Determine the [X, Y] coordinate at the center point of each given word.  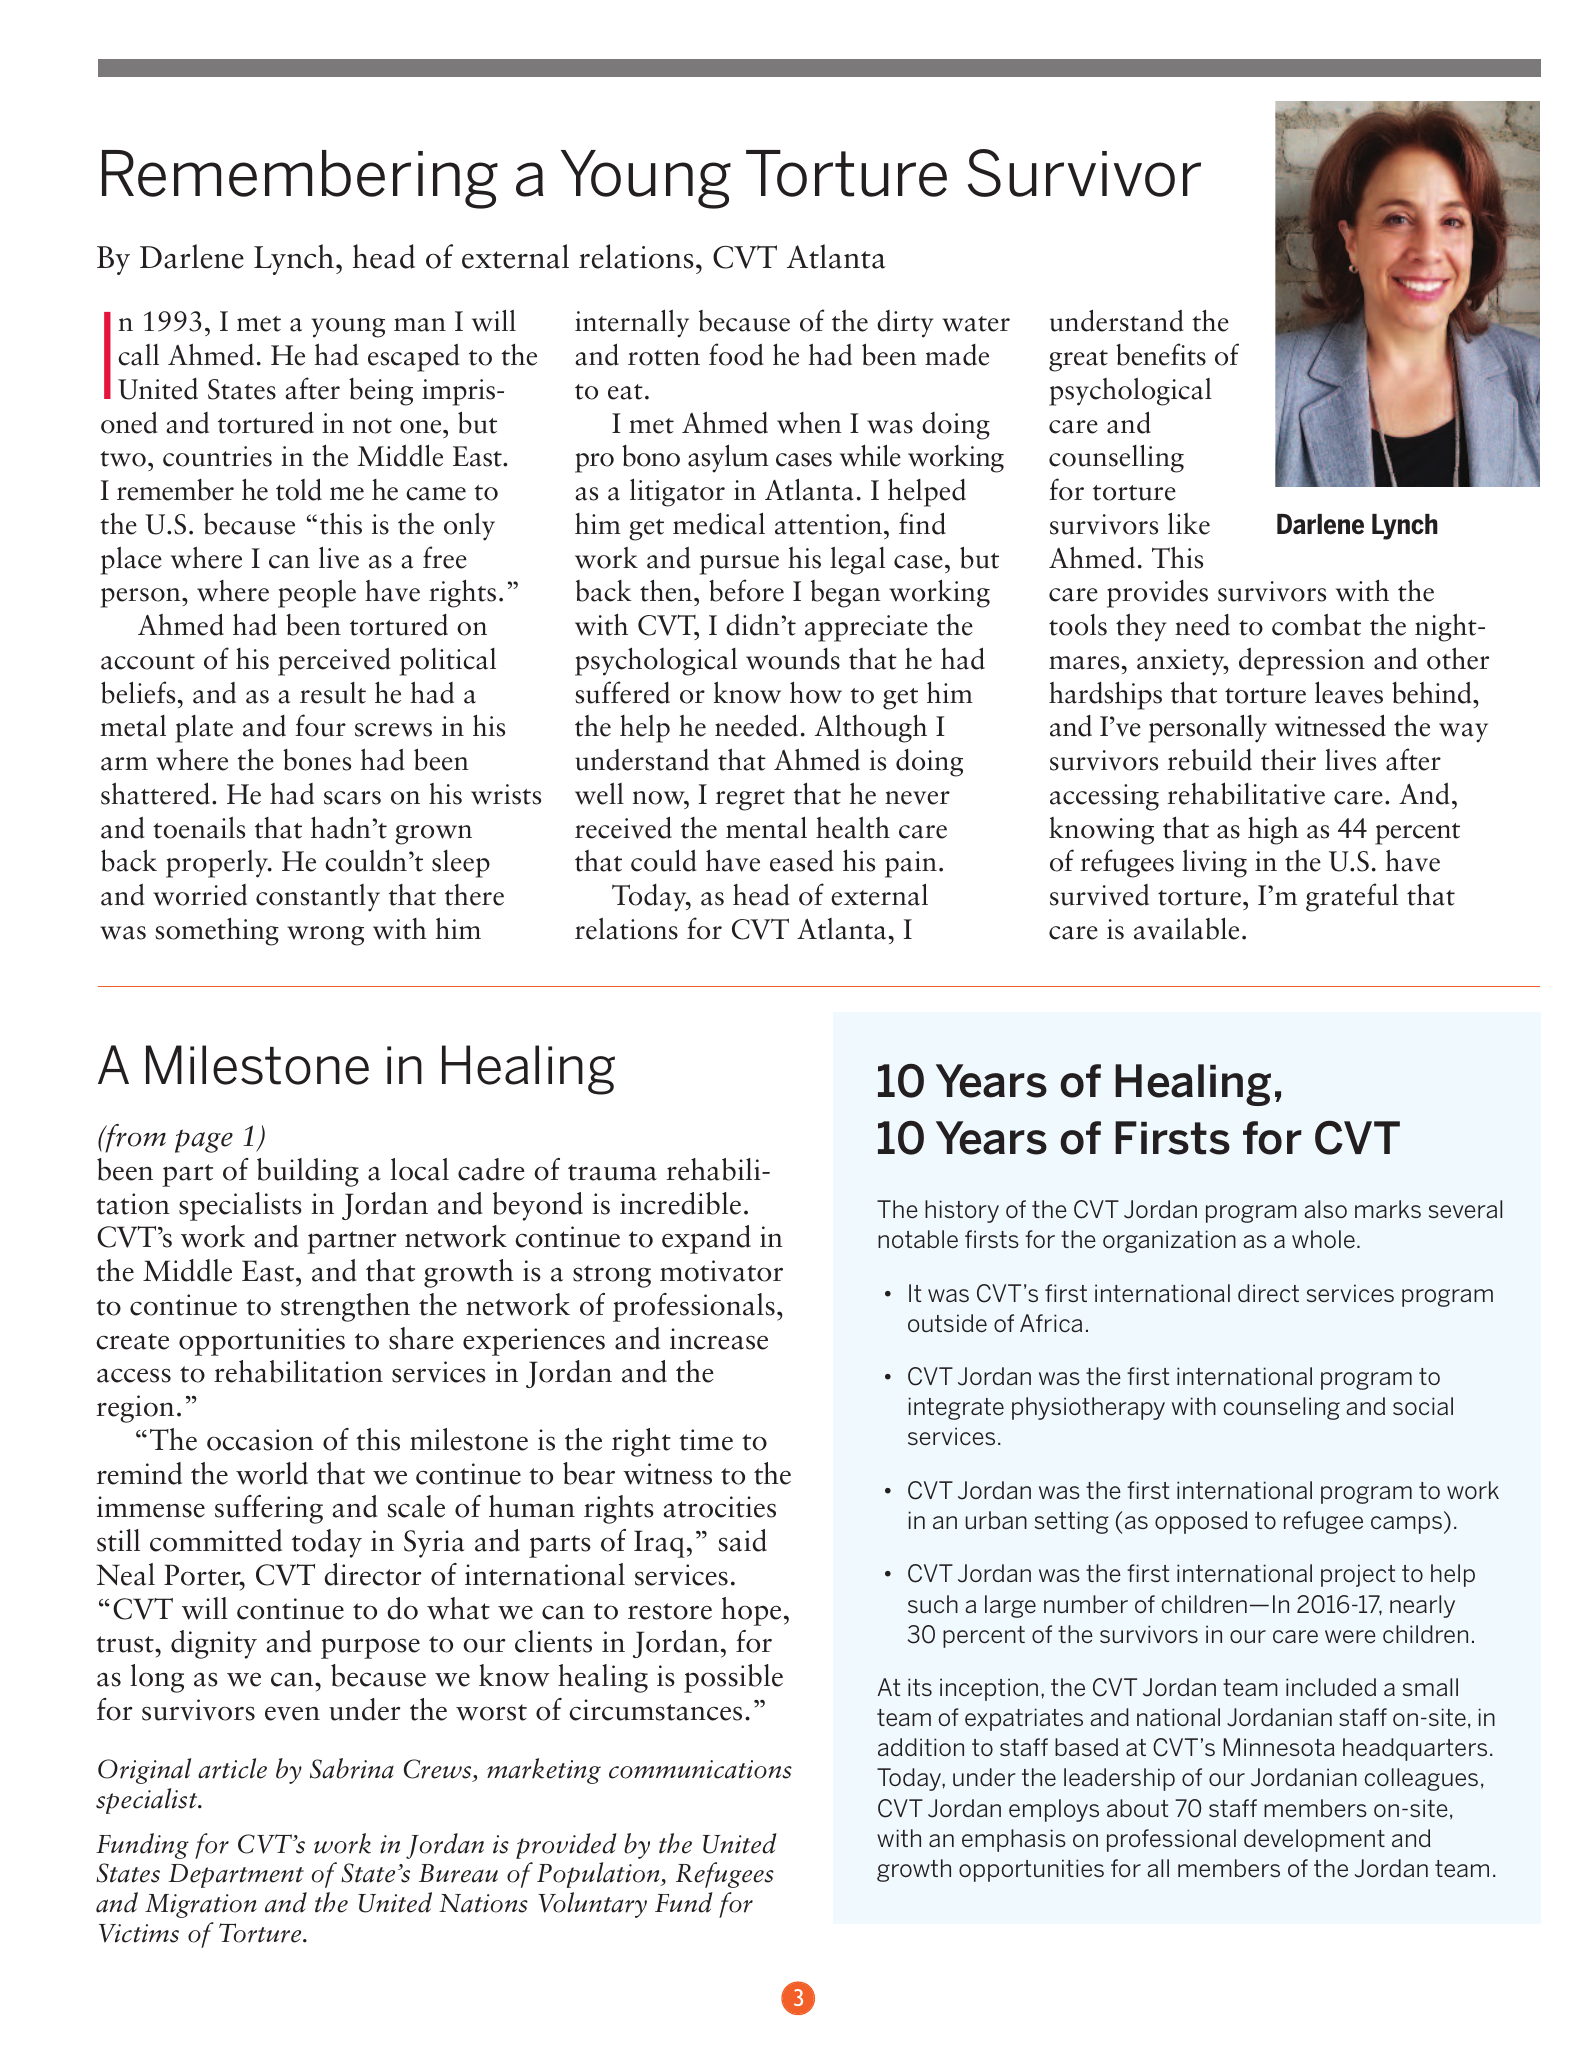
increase [719, 1339]
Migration [201, 1906]
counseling [1281, 1408]
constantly [318, 898]
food [736, 354]
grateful [1352, 897]
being [381, 392]
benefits [1161, 354]
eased [801, 861]
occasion [260, 1440]
